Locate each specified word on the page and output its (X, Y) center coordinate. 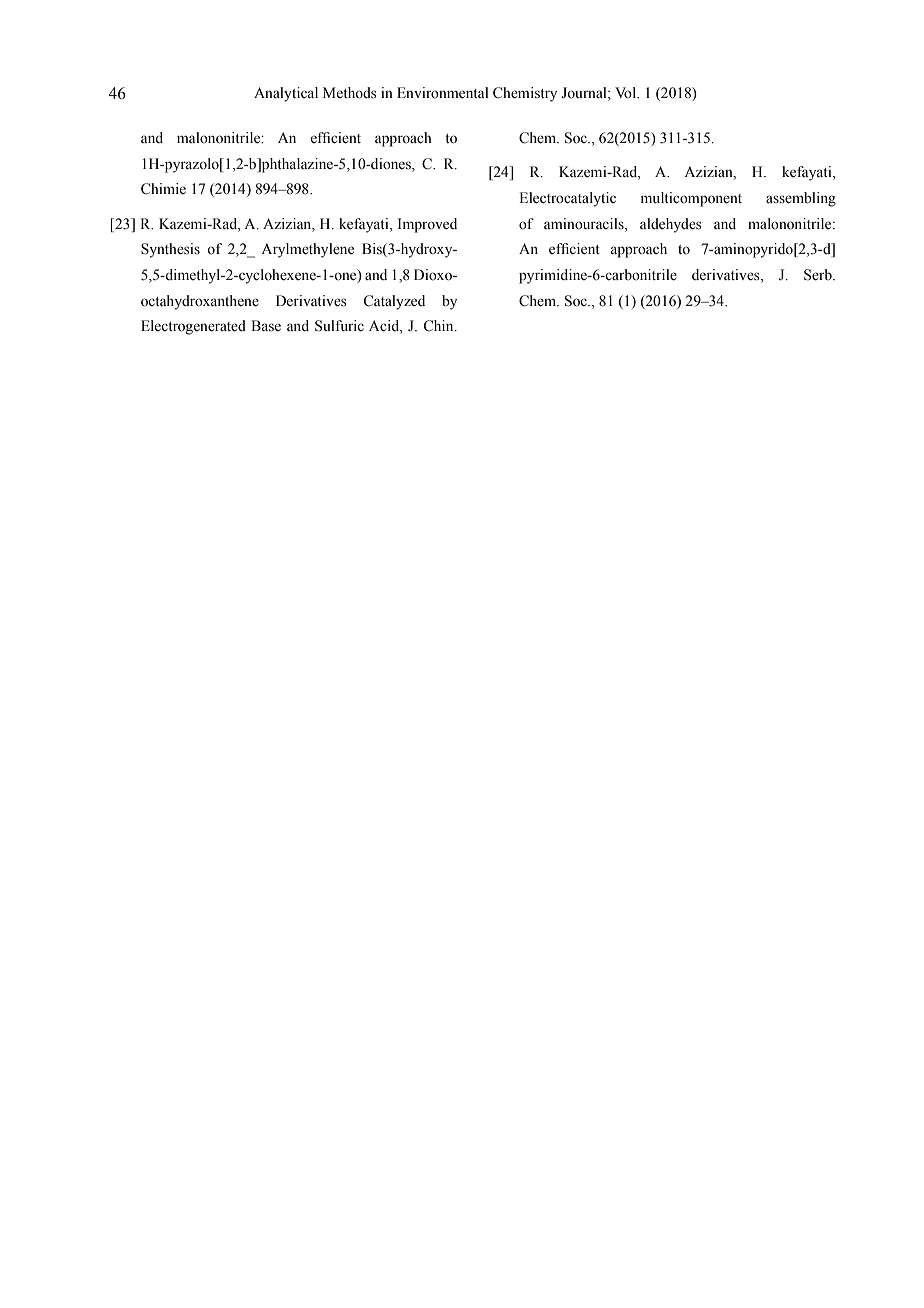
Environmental (443, 93)
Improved (427, 225)
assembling (801, 199)
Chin (440, 326)
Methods (350, 93)
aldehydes (671, 225)
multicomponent (691, 199)
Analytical (286, 94)
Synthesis (170, 250)
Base (266, 326)
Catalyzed (394, 302)
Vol (627, 93)
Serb (819, 275)
